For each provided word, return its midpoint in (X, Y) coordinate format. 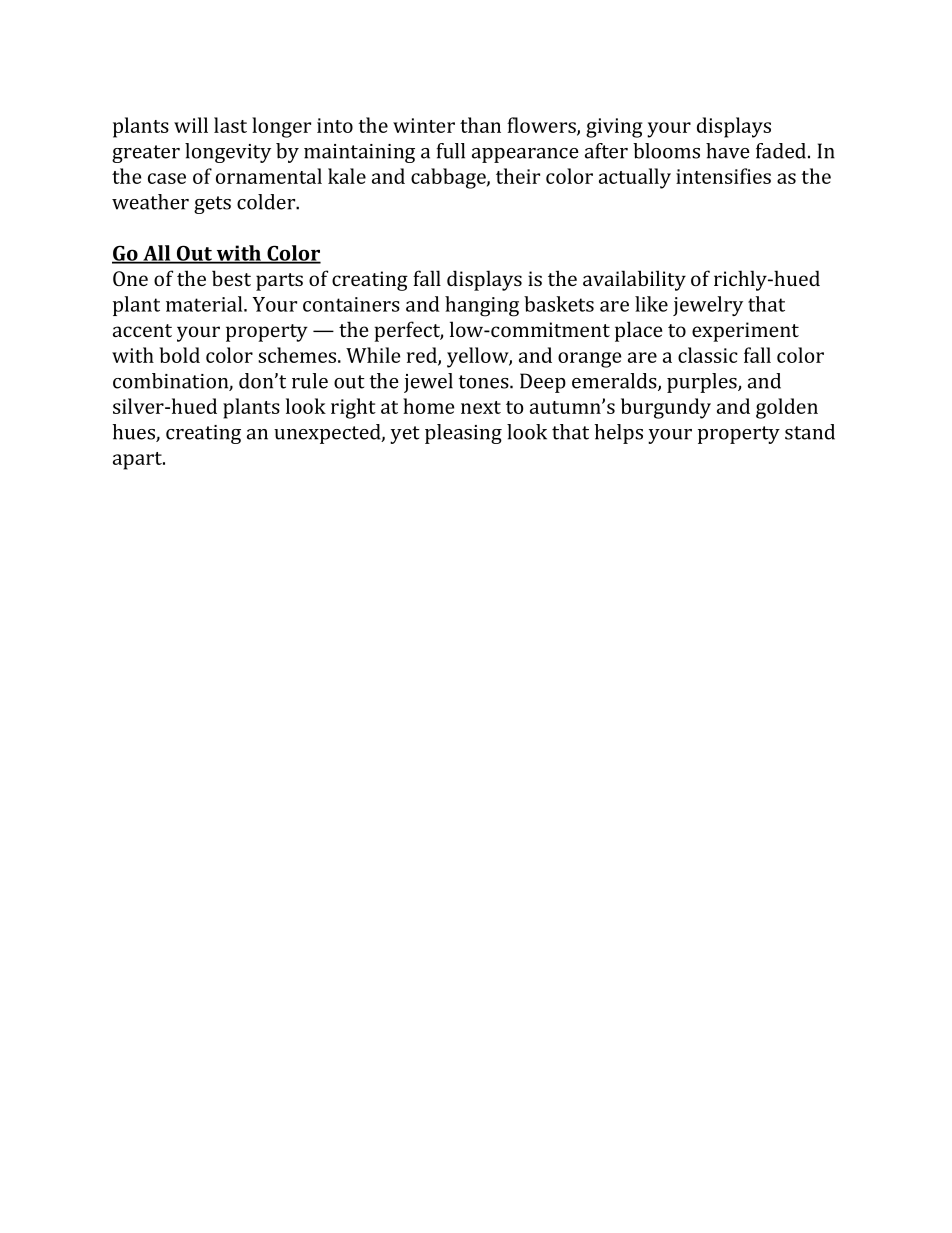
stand (810, 432)
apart (138, 461)
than (480, 125)
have (728, 151)
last (230, 125)
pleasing (463, 434)
